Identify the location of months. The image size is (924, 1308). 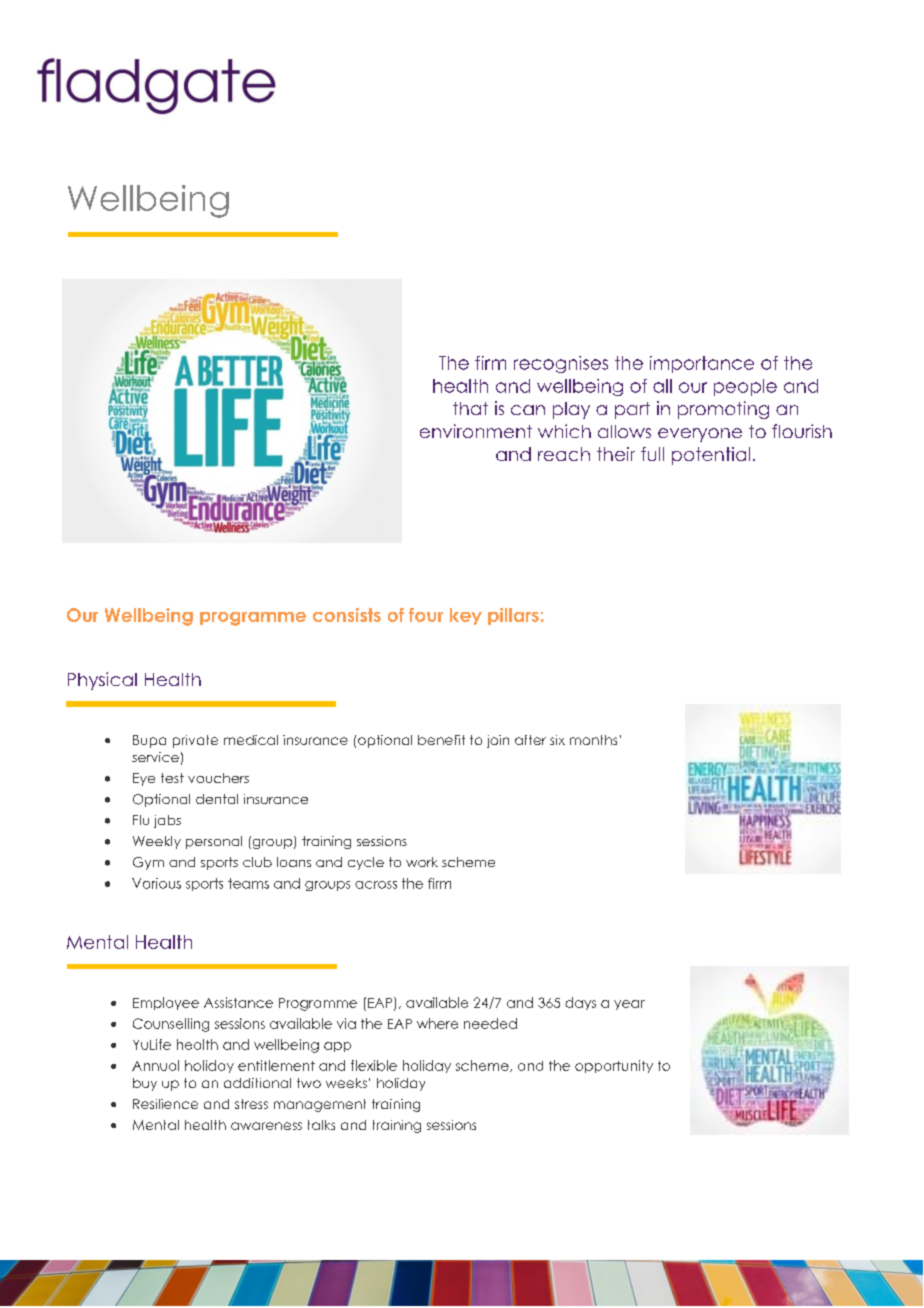
(593, 740).
